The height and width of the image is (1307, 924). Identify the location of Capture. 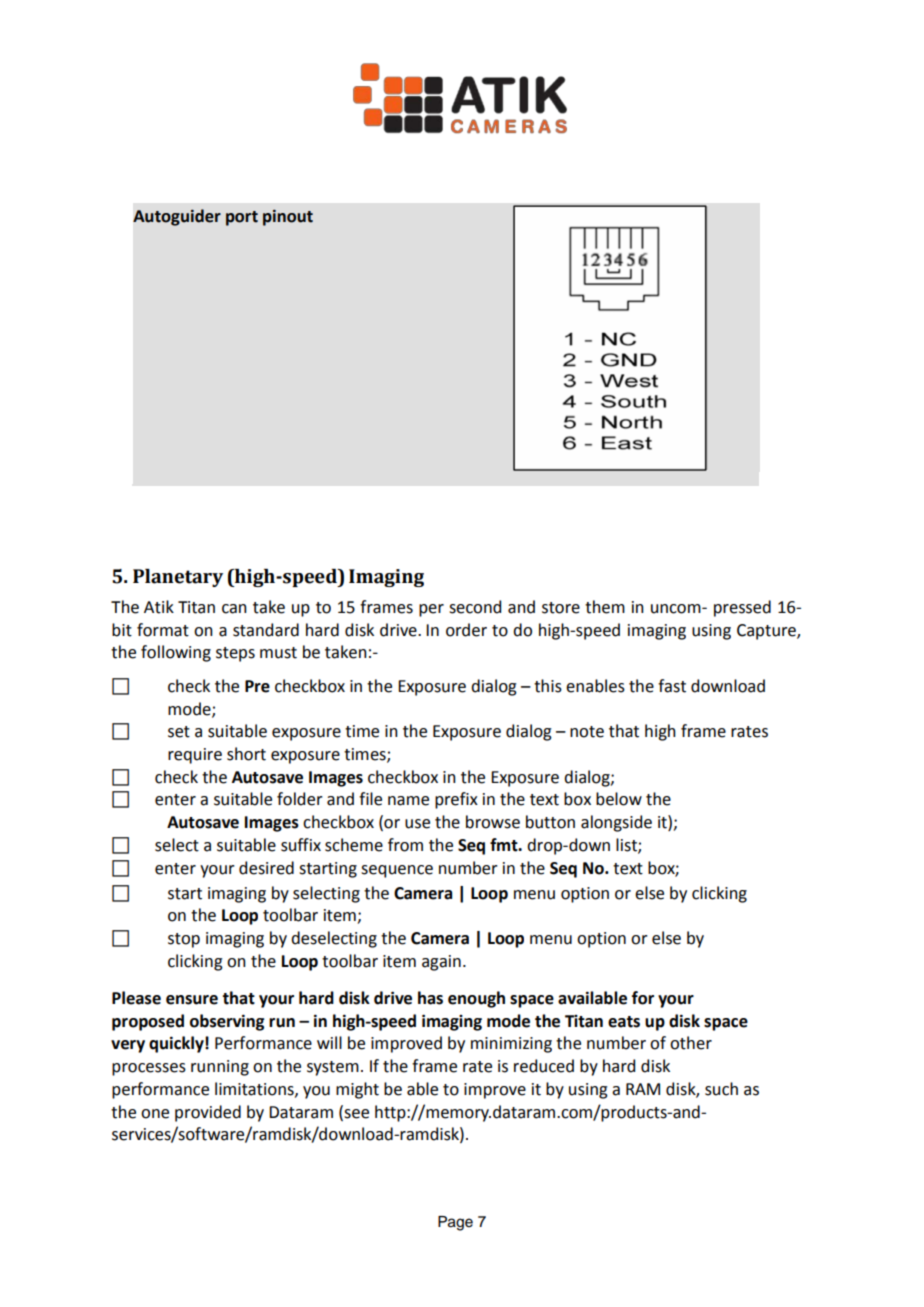
(767, 632).
